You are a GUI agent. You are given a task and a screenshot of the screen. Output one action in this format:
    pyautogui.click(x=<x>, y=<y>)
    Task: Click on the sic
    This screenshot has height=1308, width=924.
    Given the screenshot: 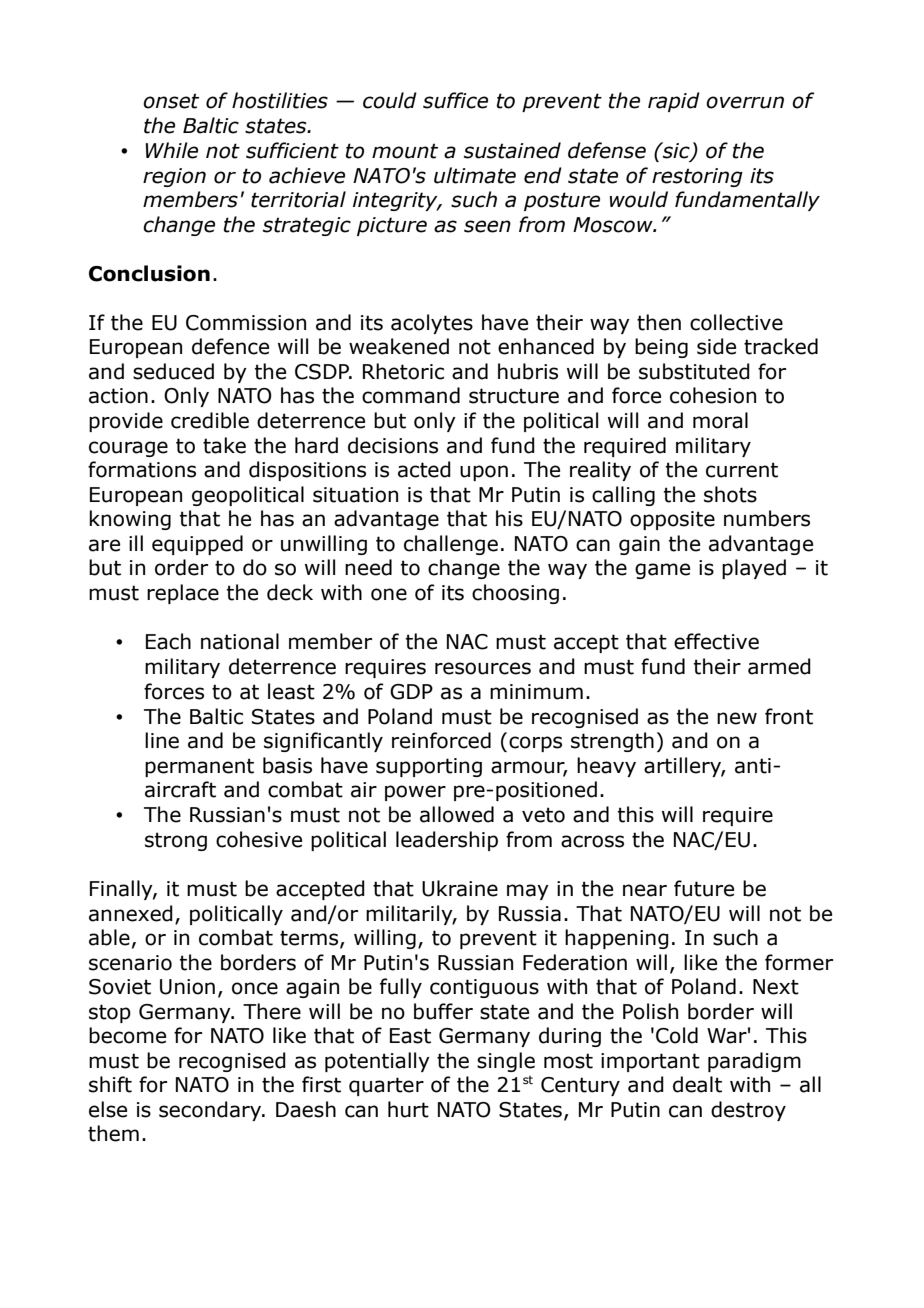 What is the action you would take?
    pyautogui.click(x=676, y=151)
